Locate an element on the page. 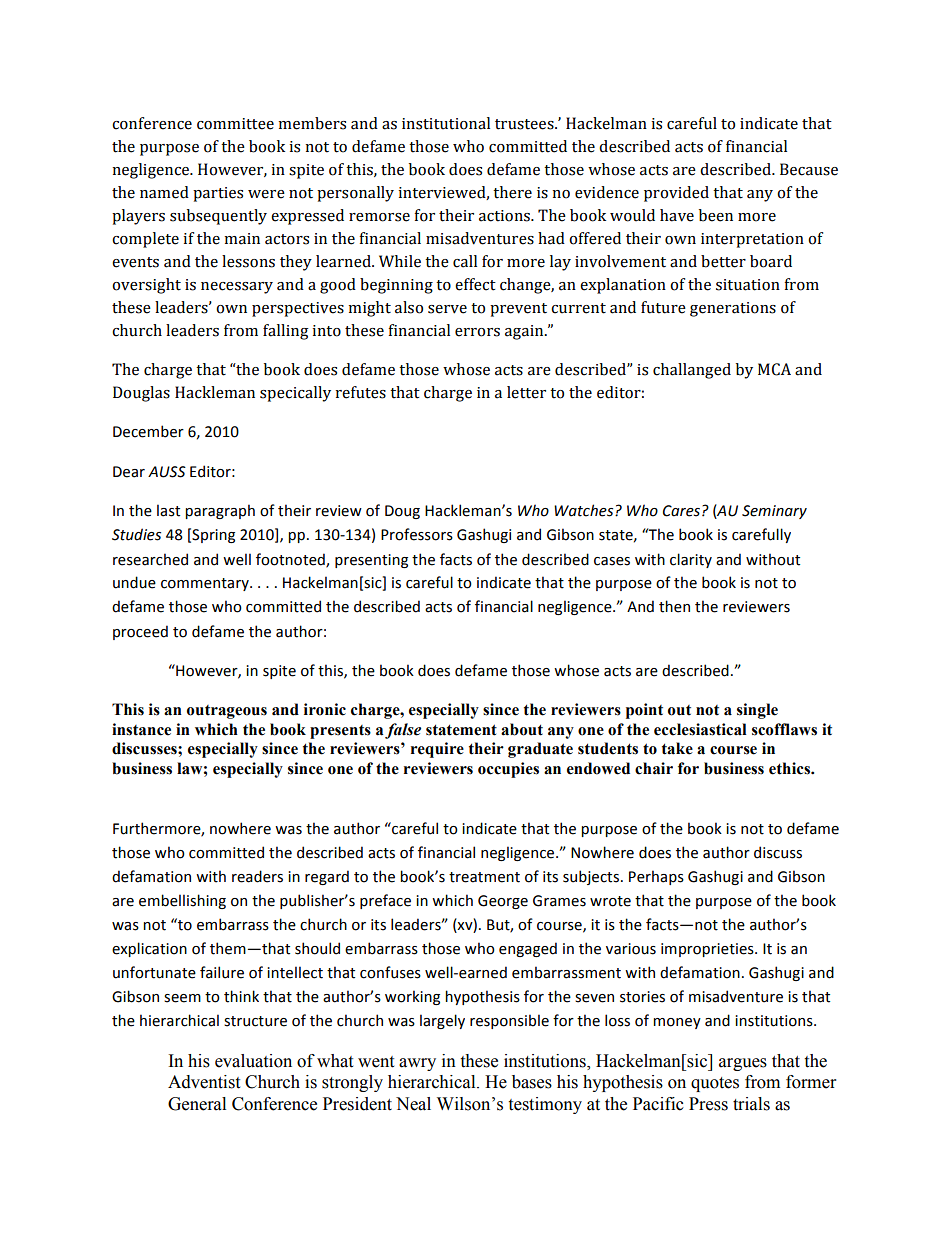 This page has height=1233, width=952. endowed is located at coordinates (598, 768).
